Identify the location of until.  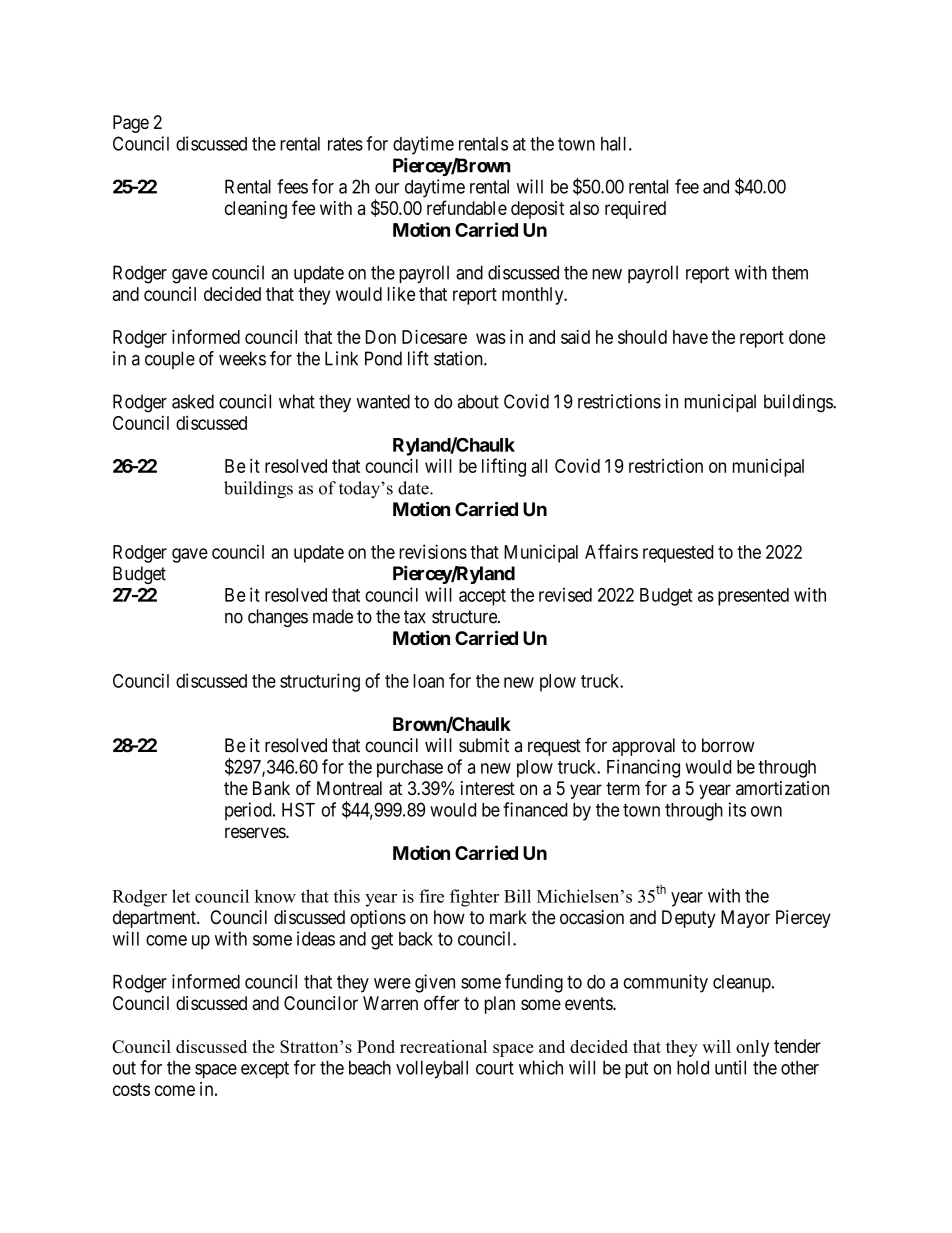
(730, 1067).
